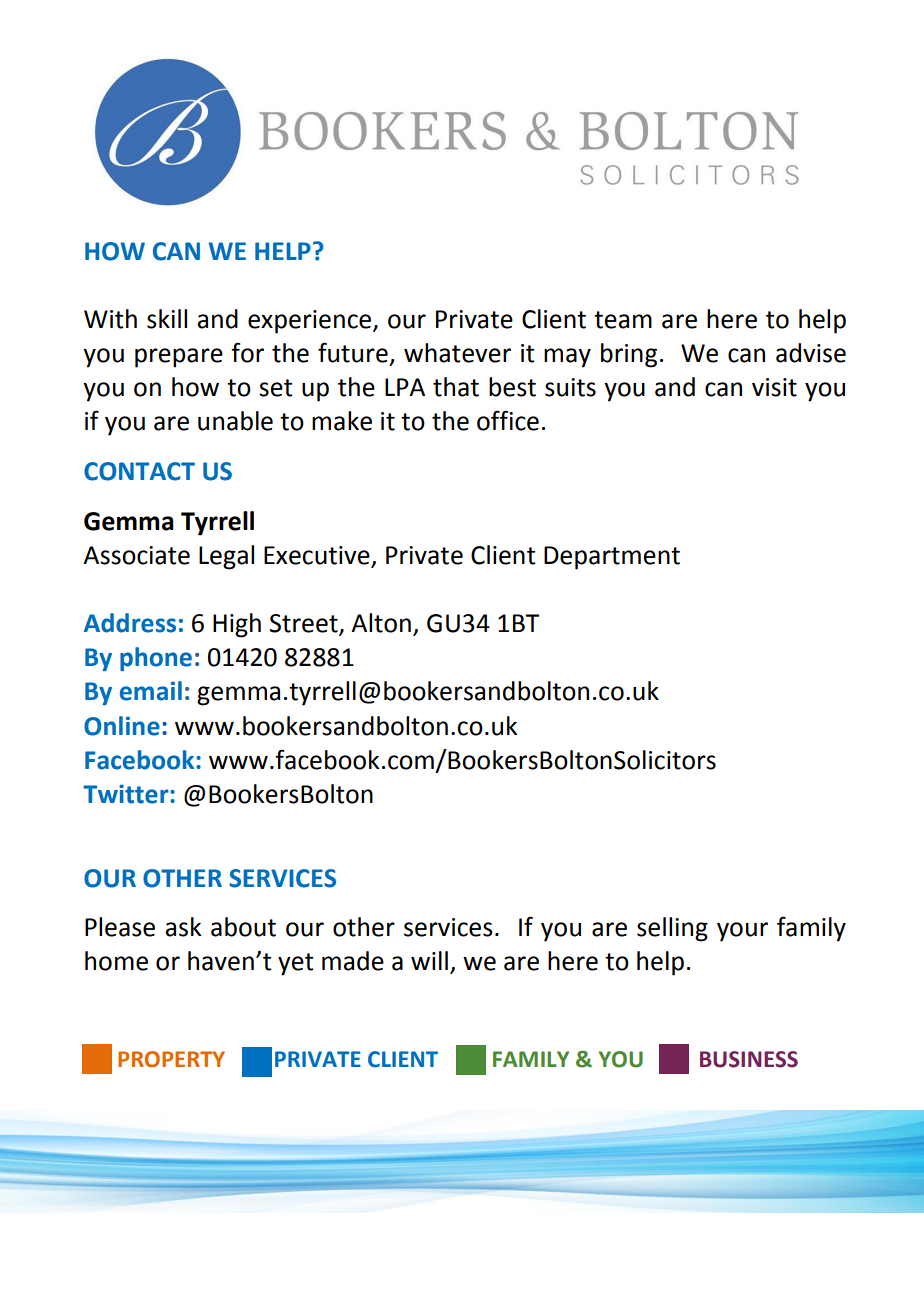  What do you see at coordinates (381, 623) in the screenshot?
I see `Alton` at bounding box center [381, 623].
